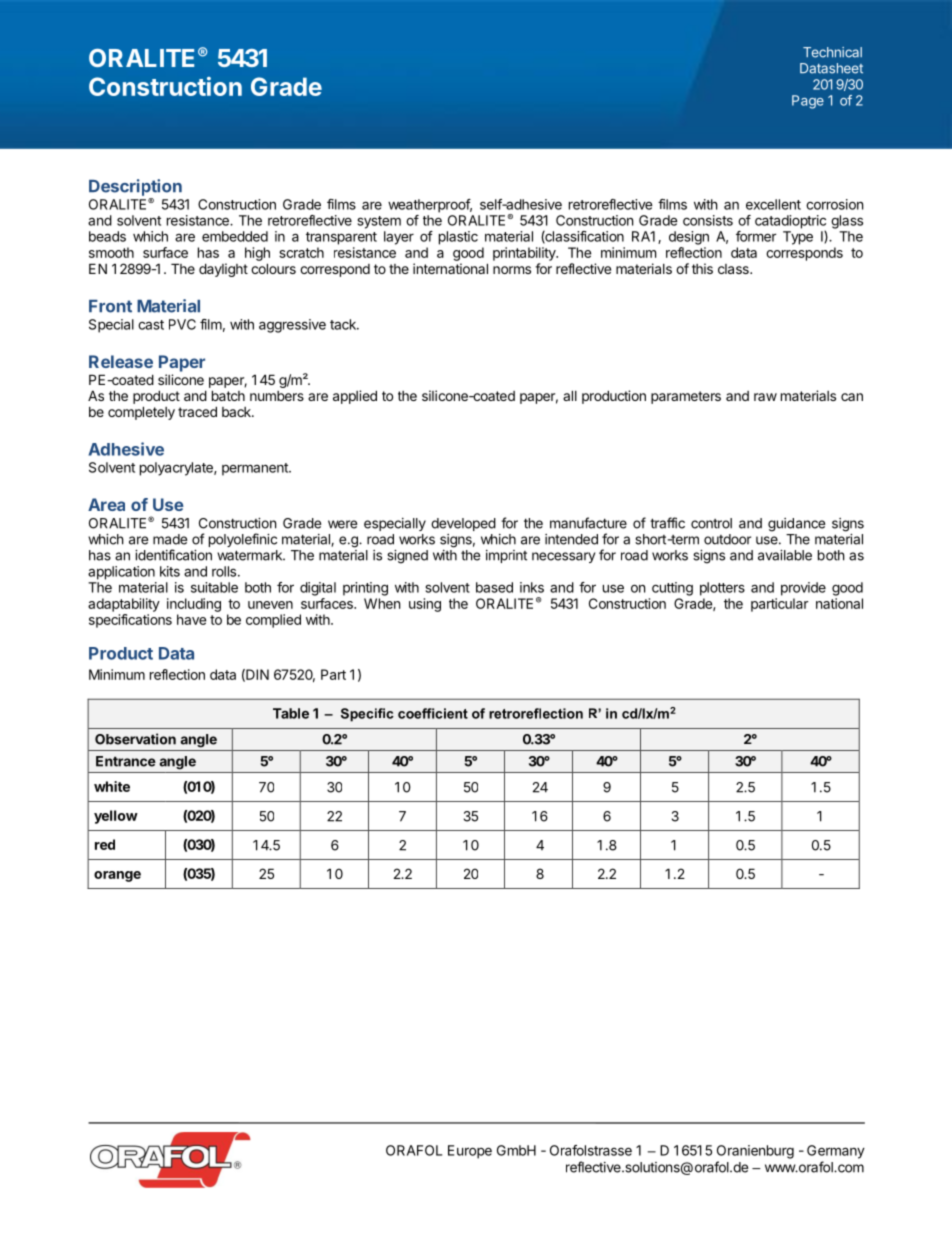 Image resolution: width=952 pixels, height=1233 pixels. What do you see at coordinates (836, 1152) in the image?
I see `Germany` at bounding box center [836, 1152].
